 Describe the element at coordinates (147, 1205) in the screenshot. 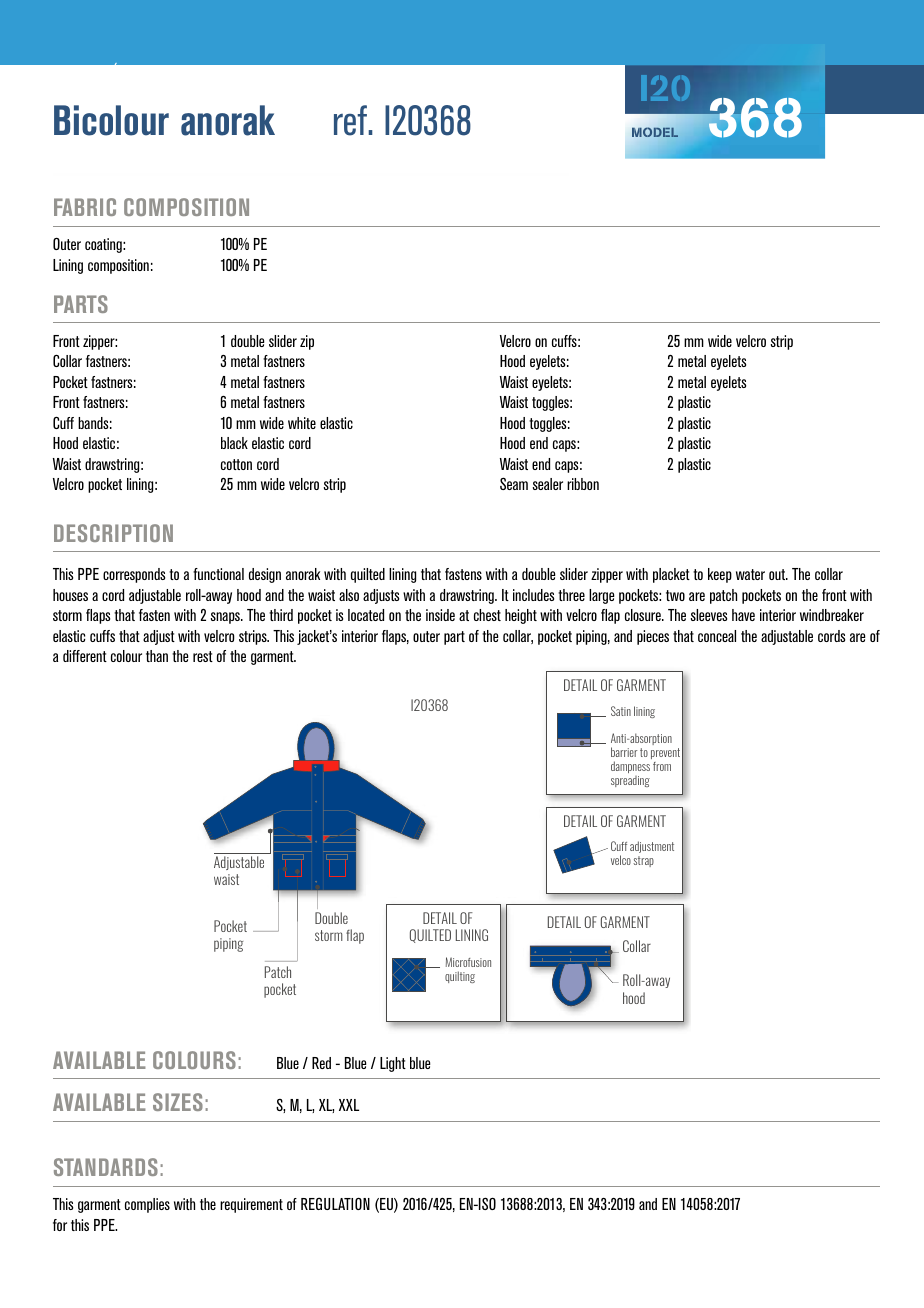

I see `complies` at that location.
